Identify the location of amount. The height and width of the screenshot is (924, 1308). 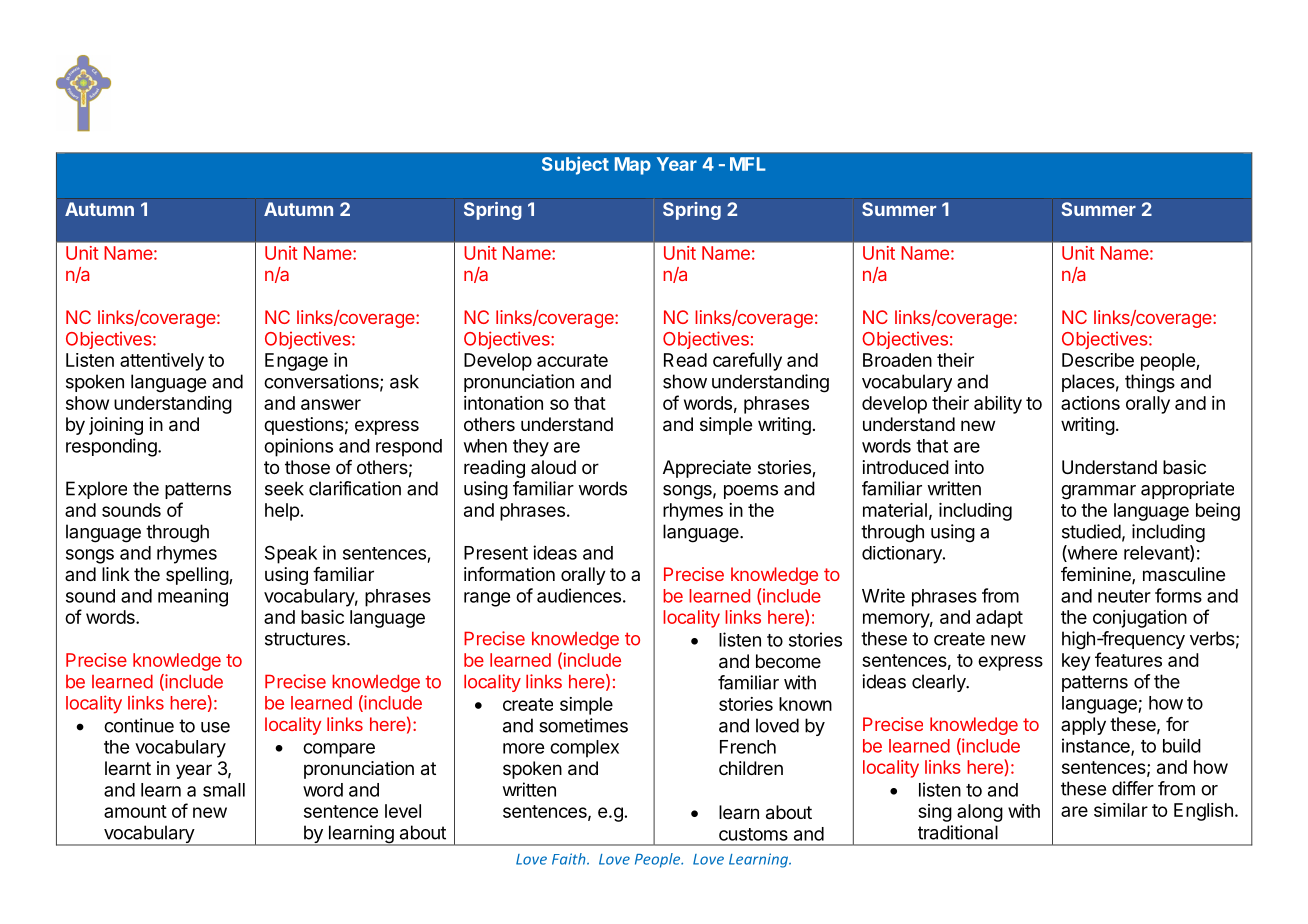
(135, 811).
